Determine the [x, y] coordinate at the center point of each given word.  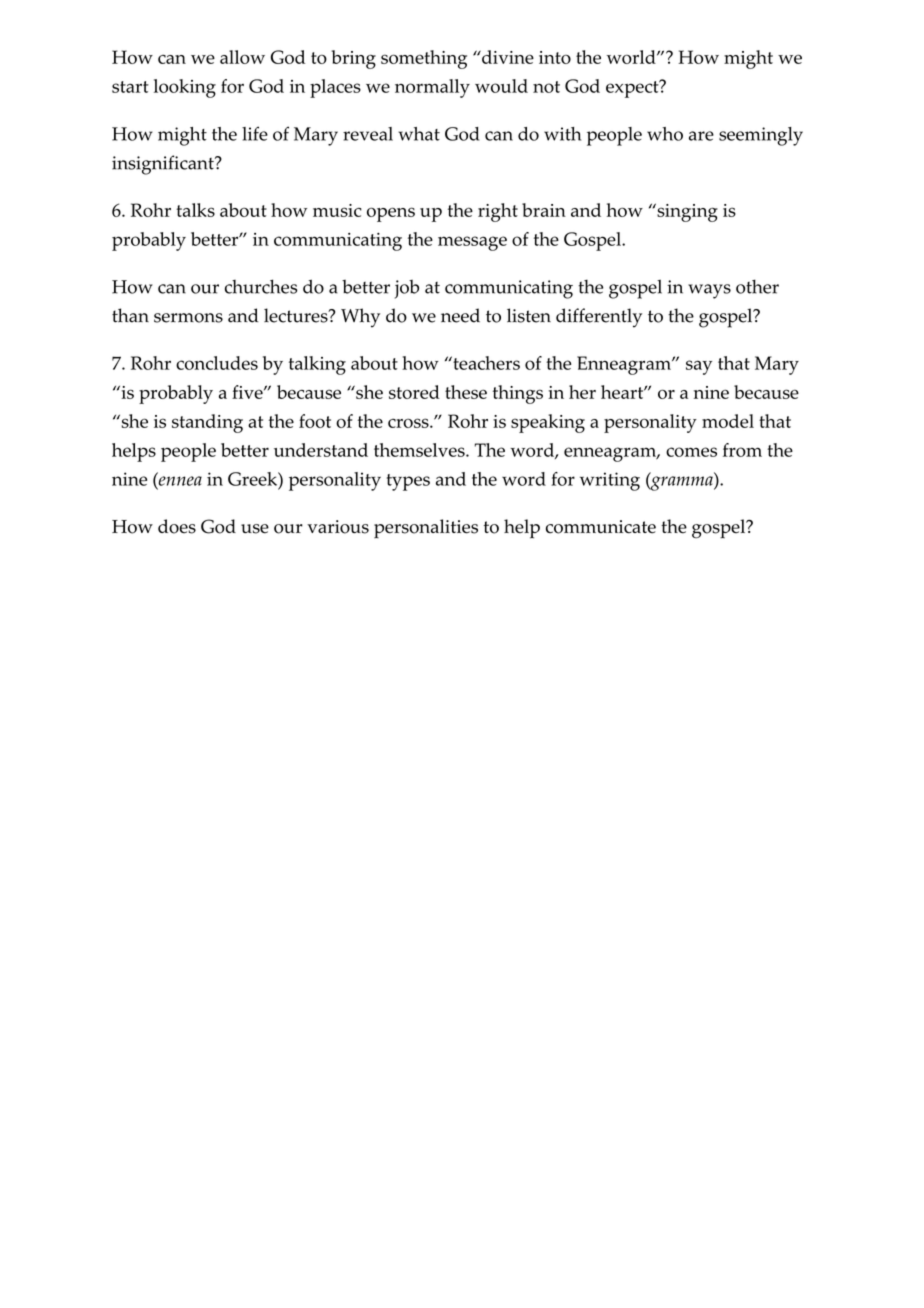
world [632, 57]
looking [185, 88]
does [177, 526]
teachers [485, 363]
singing [686, 212]
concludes [217, 363]
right [498, 212]
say [699, 367]
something [424, 59]
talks [195, 210]
